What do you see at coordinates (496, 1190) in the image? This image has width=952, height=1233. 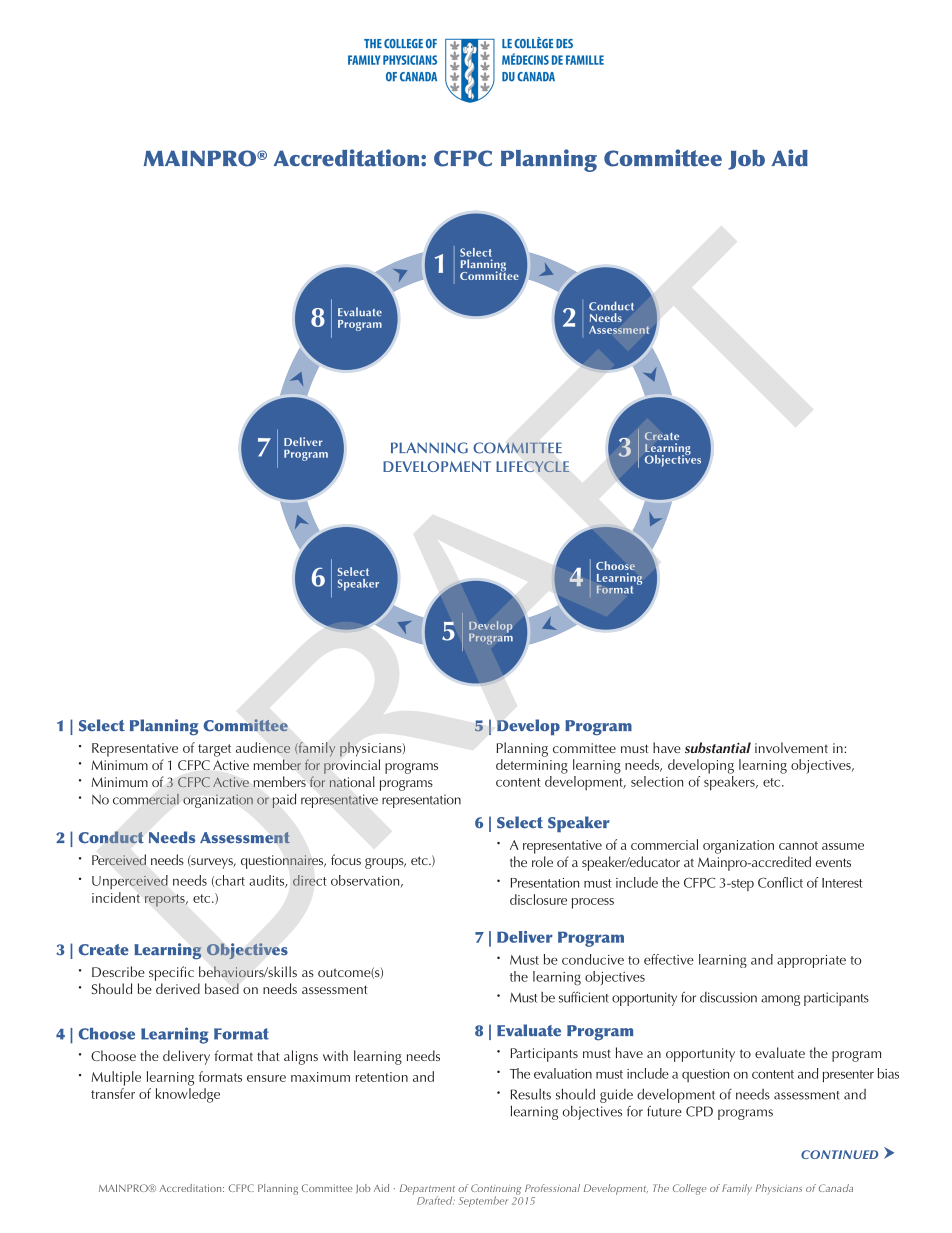 I see `Continuing` at bounding box center [496, 1190].
